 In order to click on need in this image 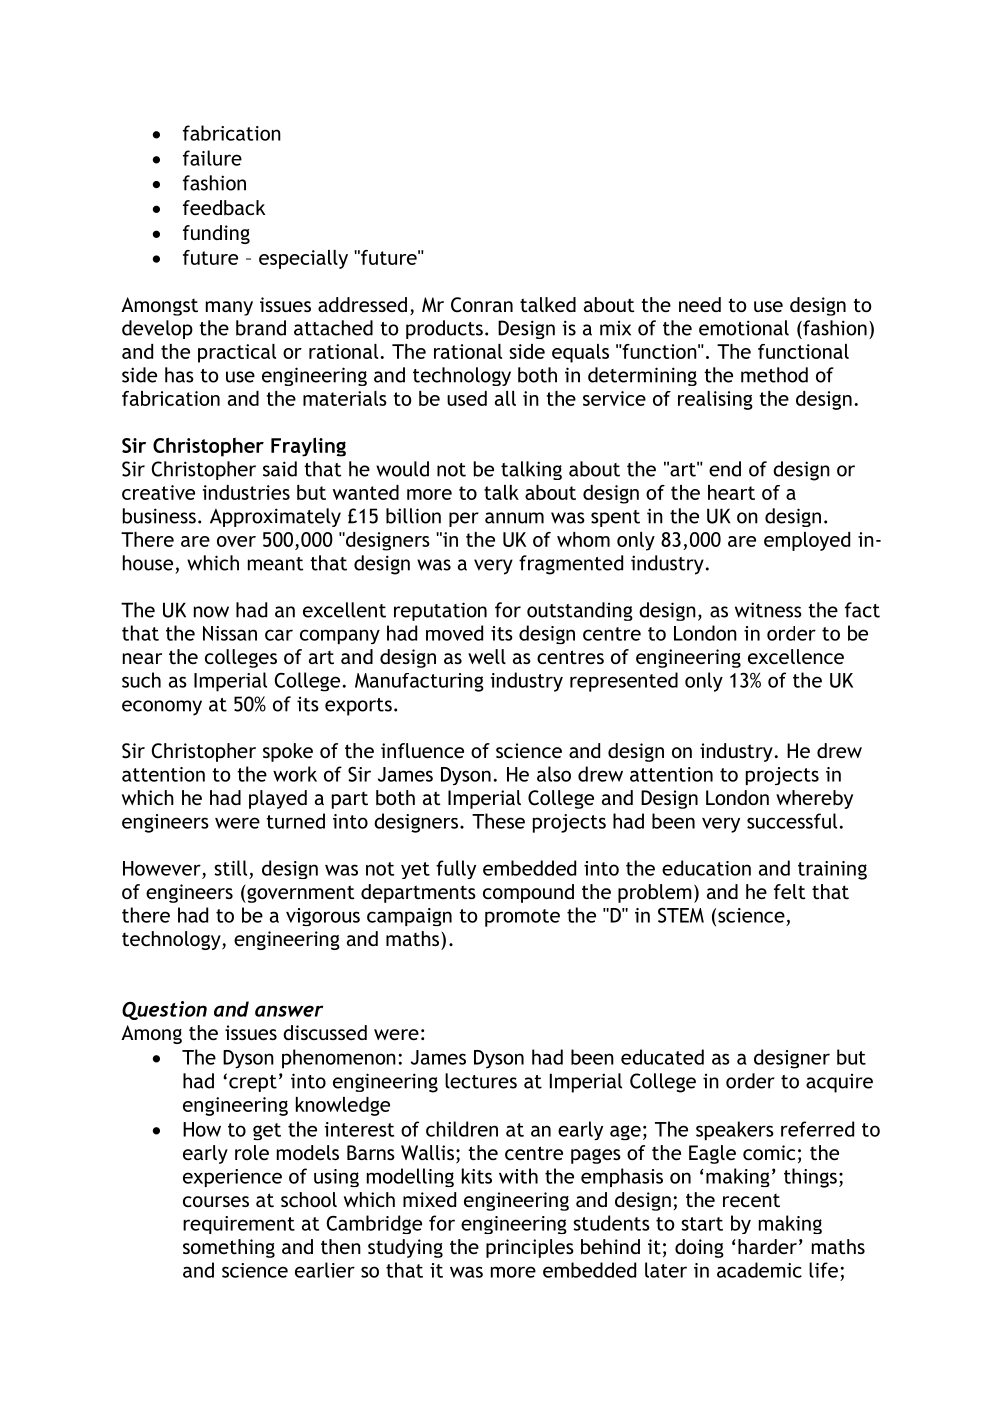, I will do `click(700, 304)`.
